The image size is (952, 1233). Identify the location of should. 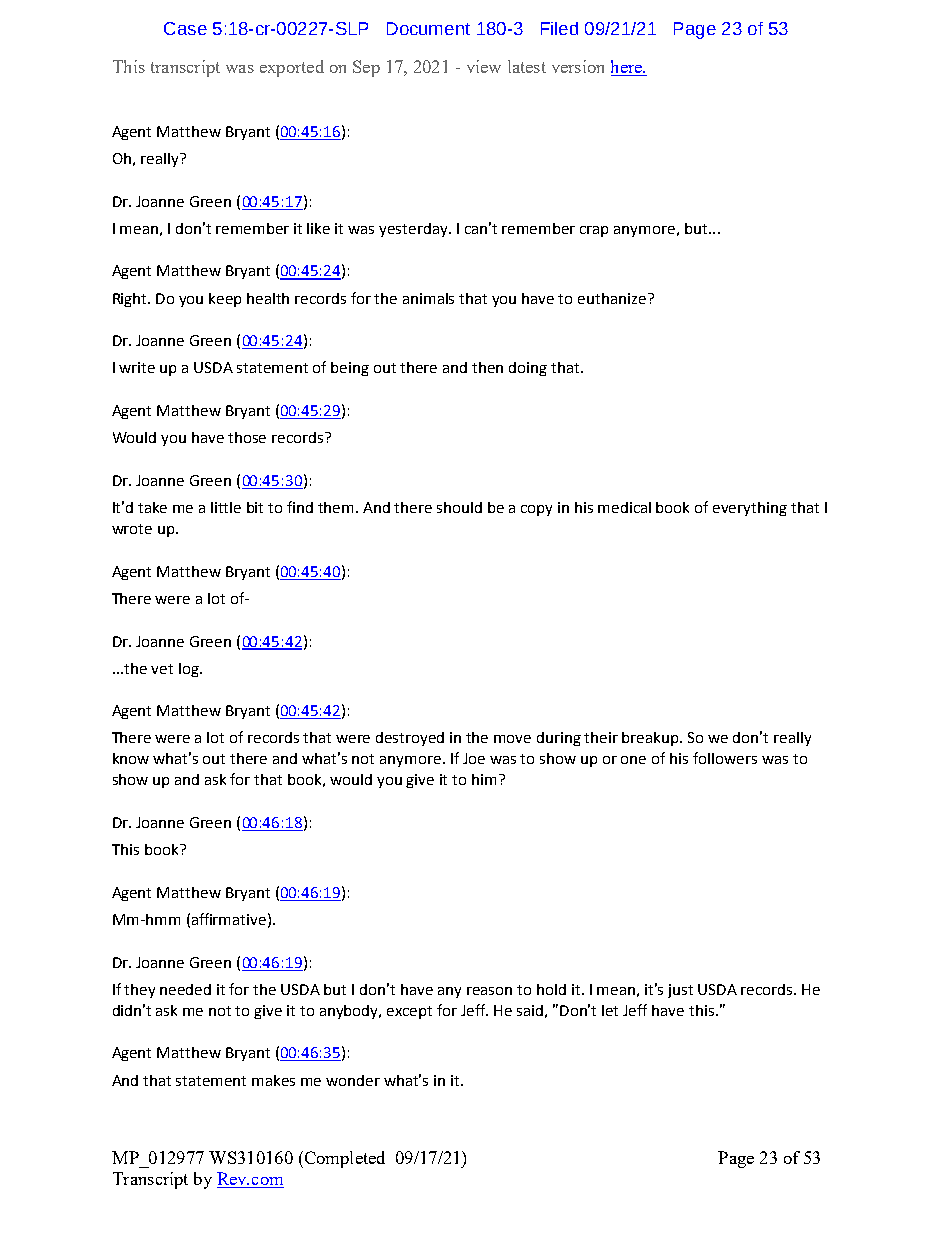
(459, 507).
